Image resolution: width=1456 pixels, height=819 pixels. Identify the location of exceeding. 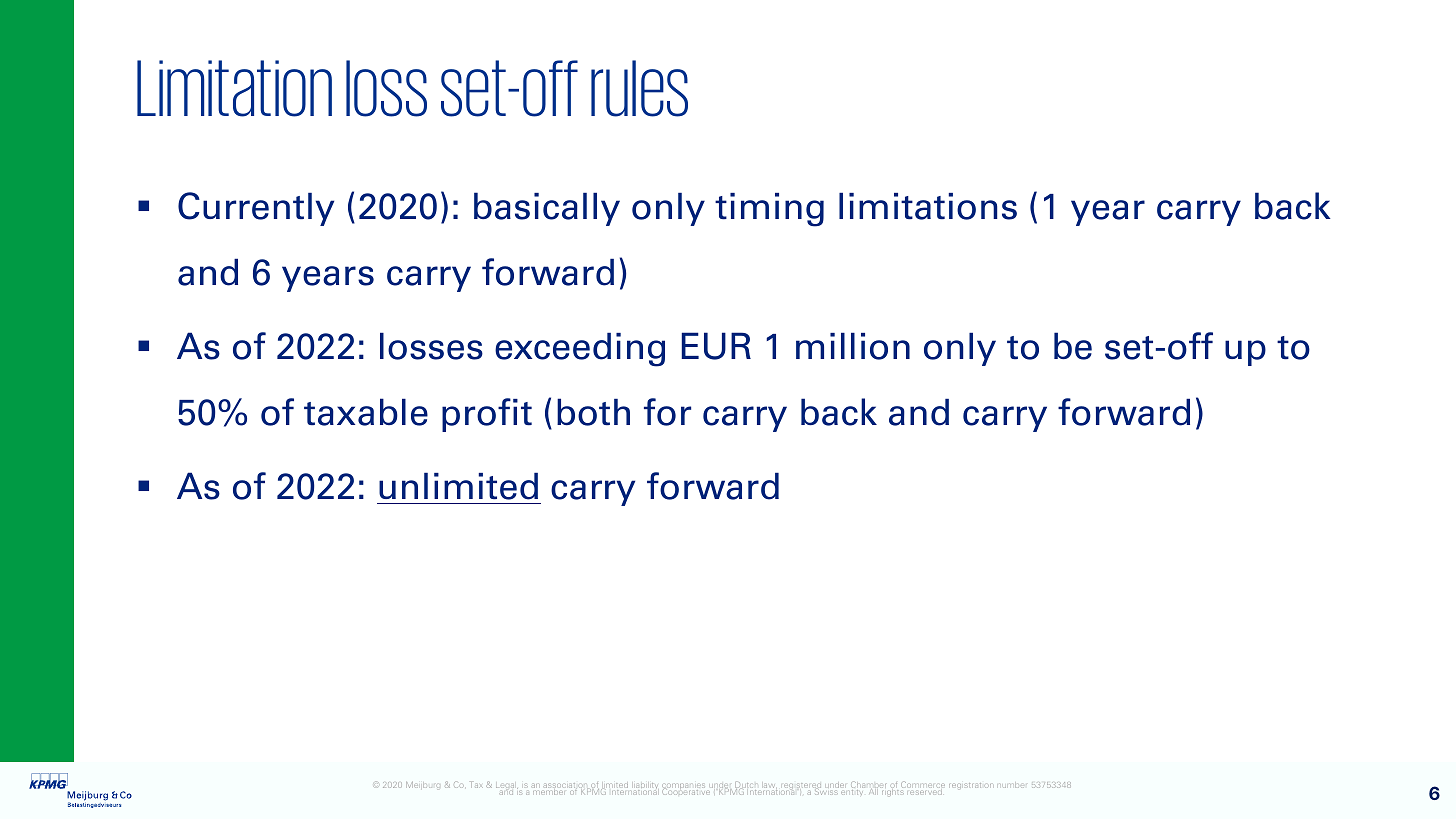
(580, 350).
